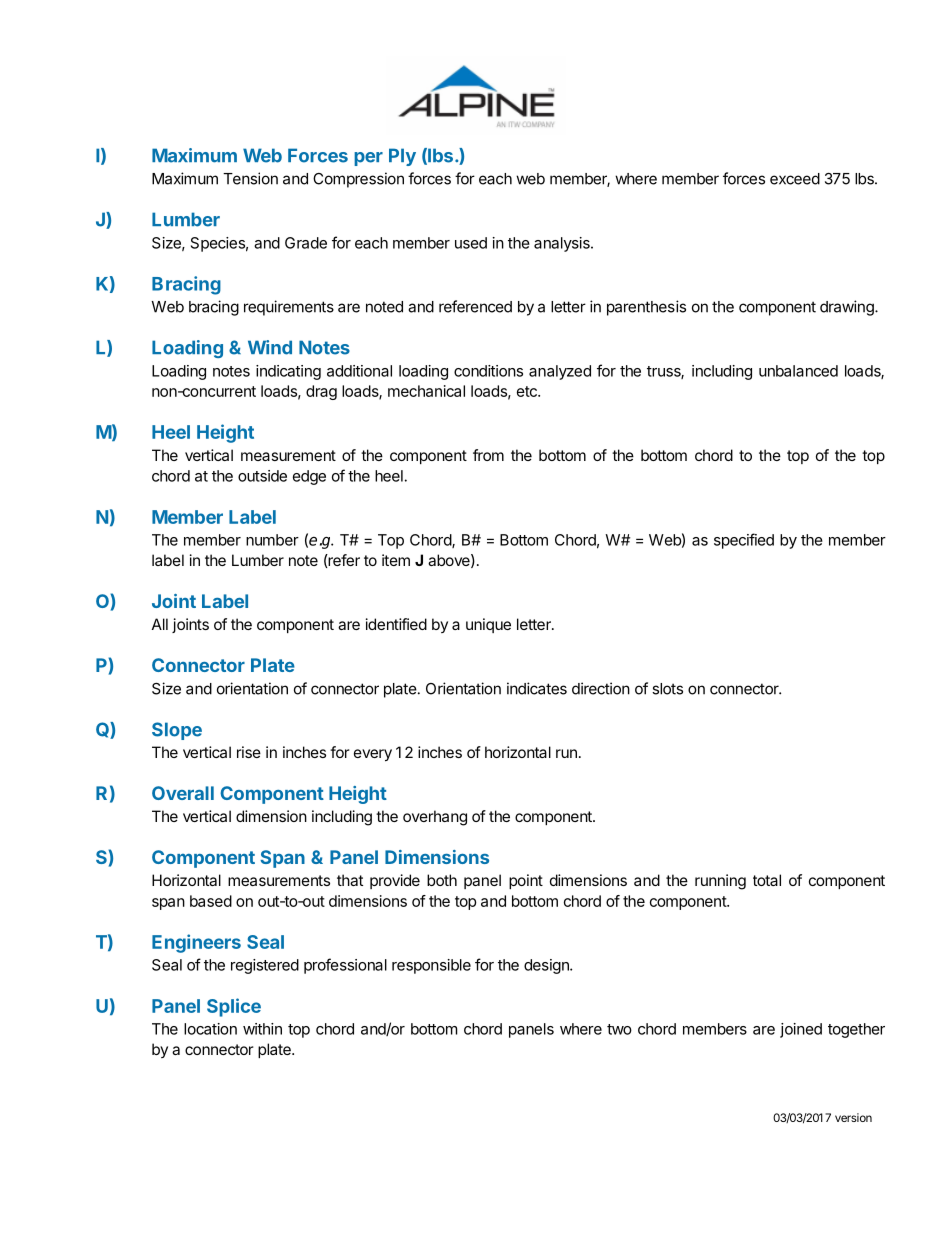  I want to click on outside, so click(262, 476).
